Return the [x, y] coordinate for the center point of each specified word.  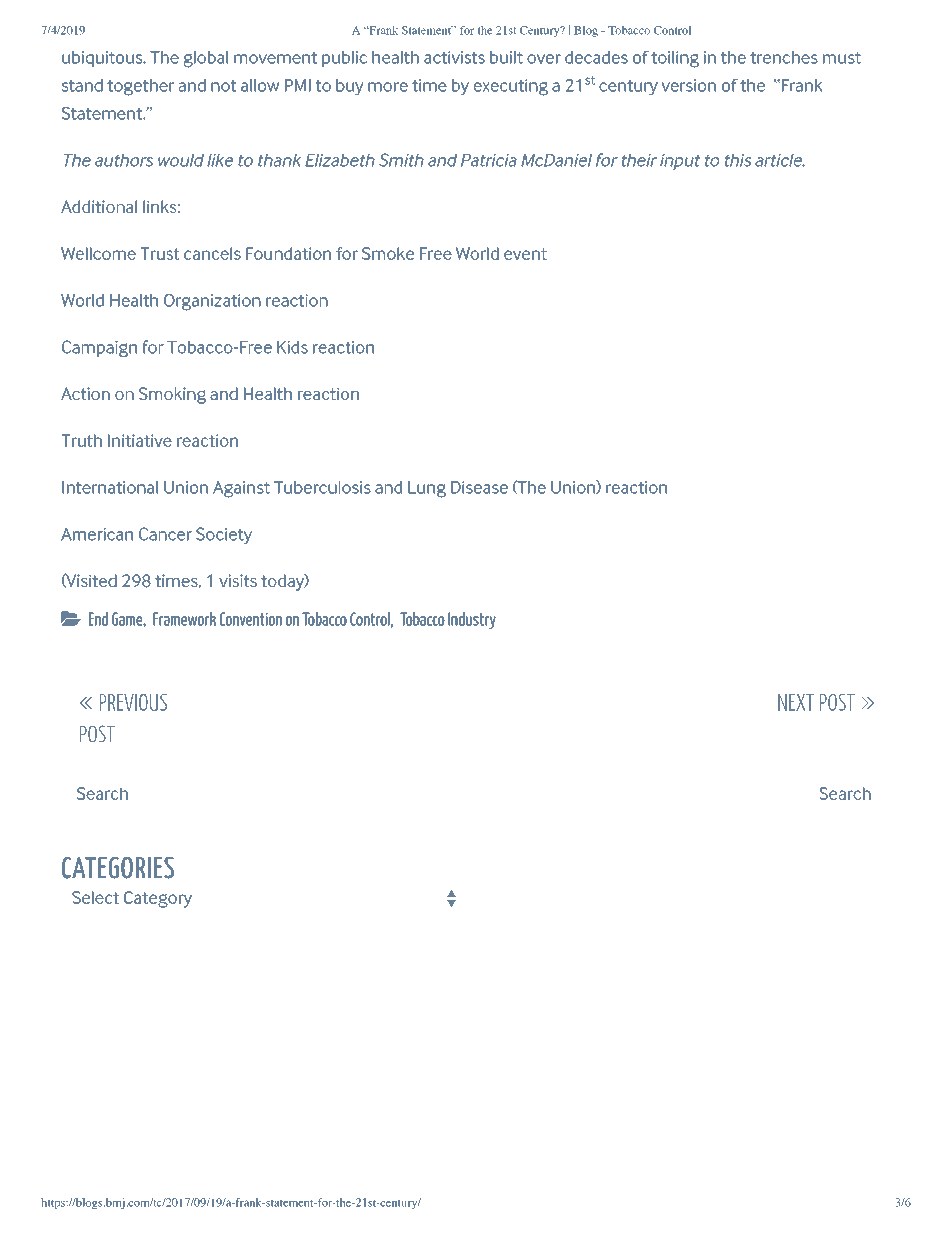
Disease [479, 487]
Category [158, 899]
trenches [784, 57]
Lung [427, 489]
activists [454, 57]
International [110, 487]
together [141, 87]
